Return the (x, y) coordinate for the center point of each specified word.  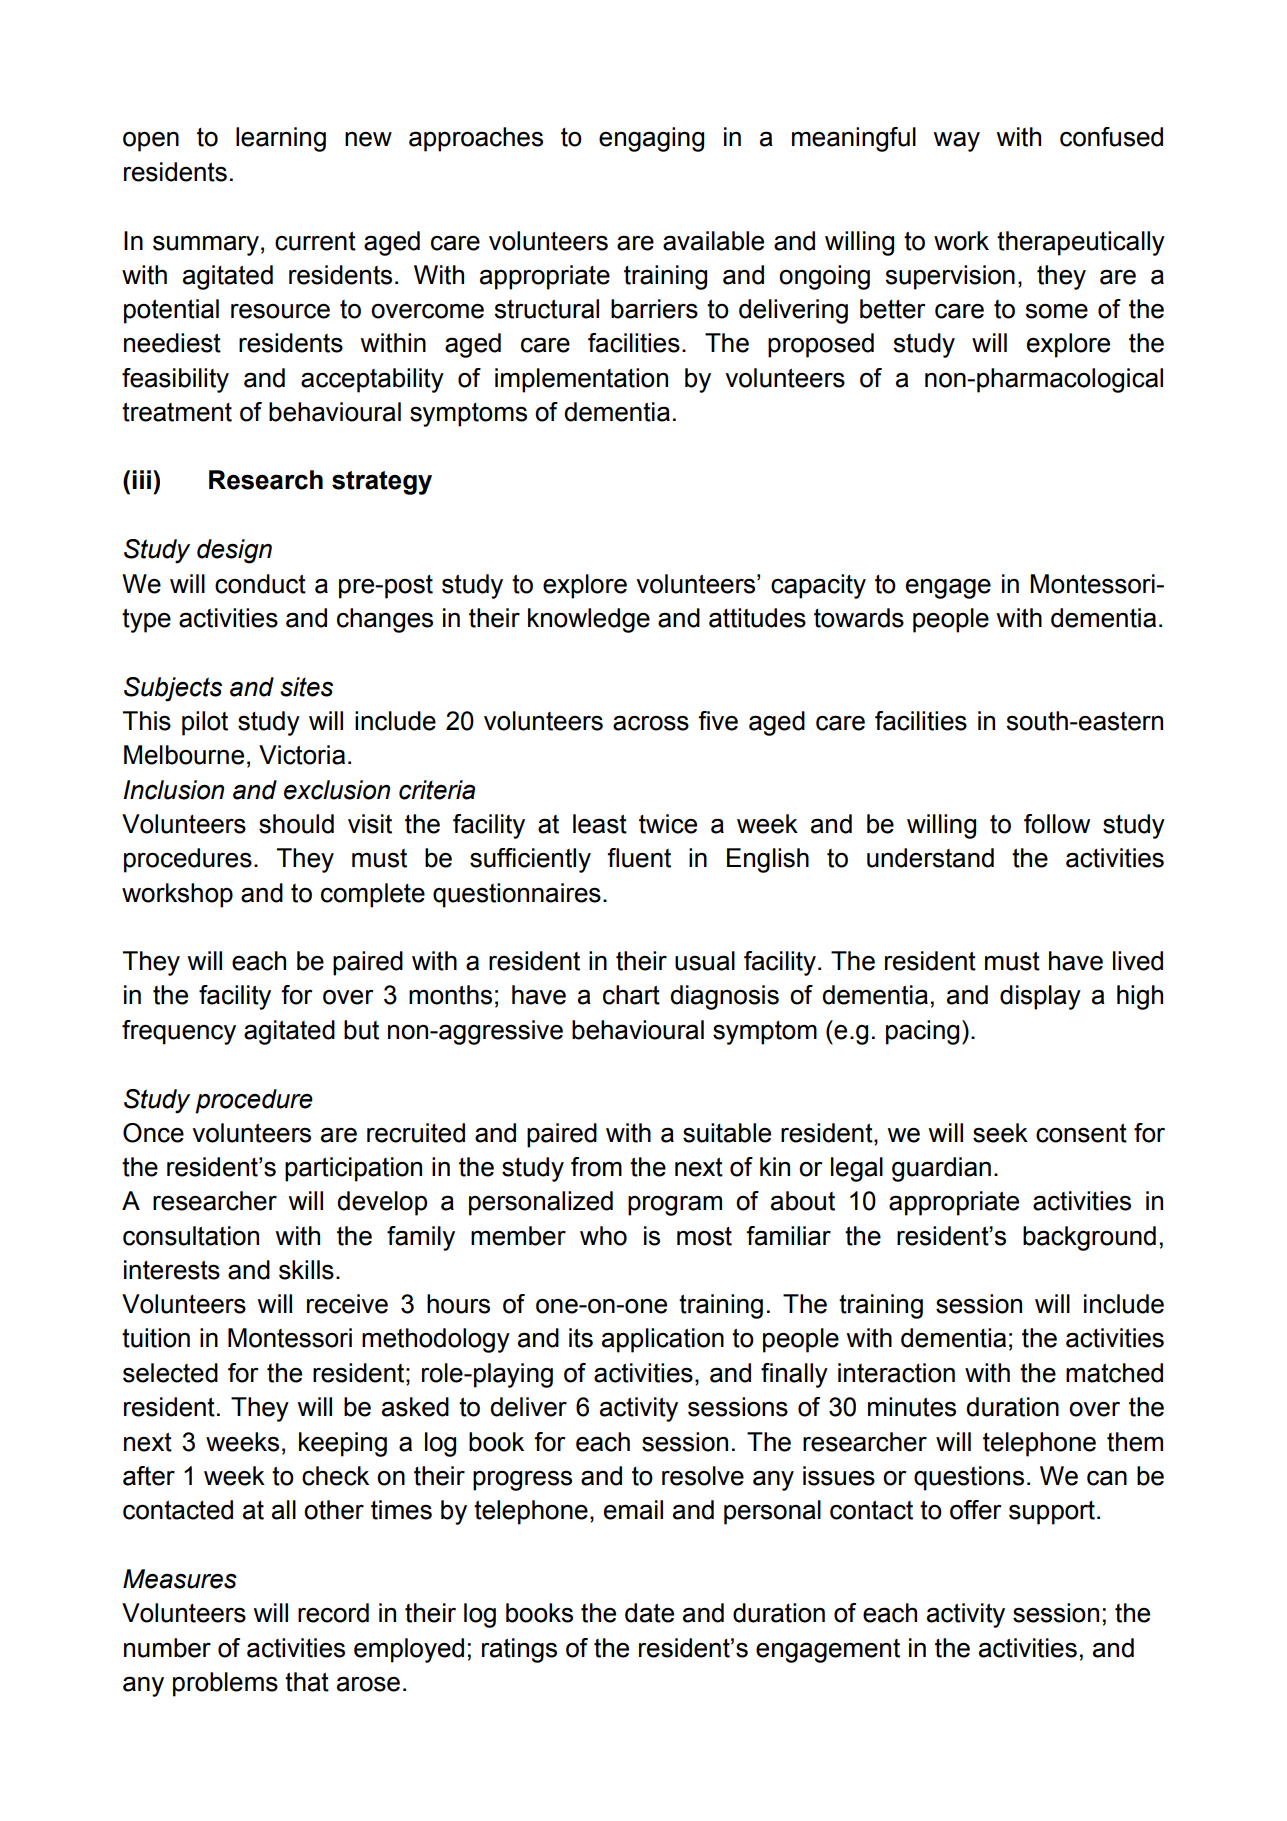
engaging (651, 139)
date (649, 1613)
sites (306, 687)
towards (859, 618)
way (957, 141)
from (596, 1167)
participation (353, 1169)
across (651, 723)
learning (281, 139)
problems (225, 1684)
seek (1000, 1133)
